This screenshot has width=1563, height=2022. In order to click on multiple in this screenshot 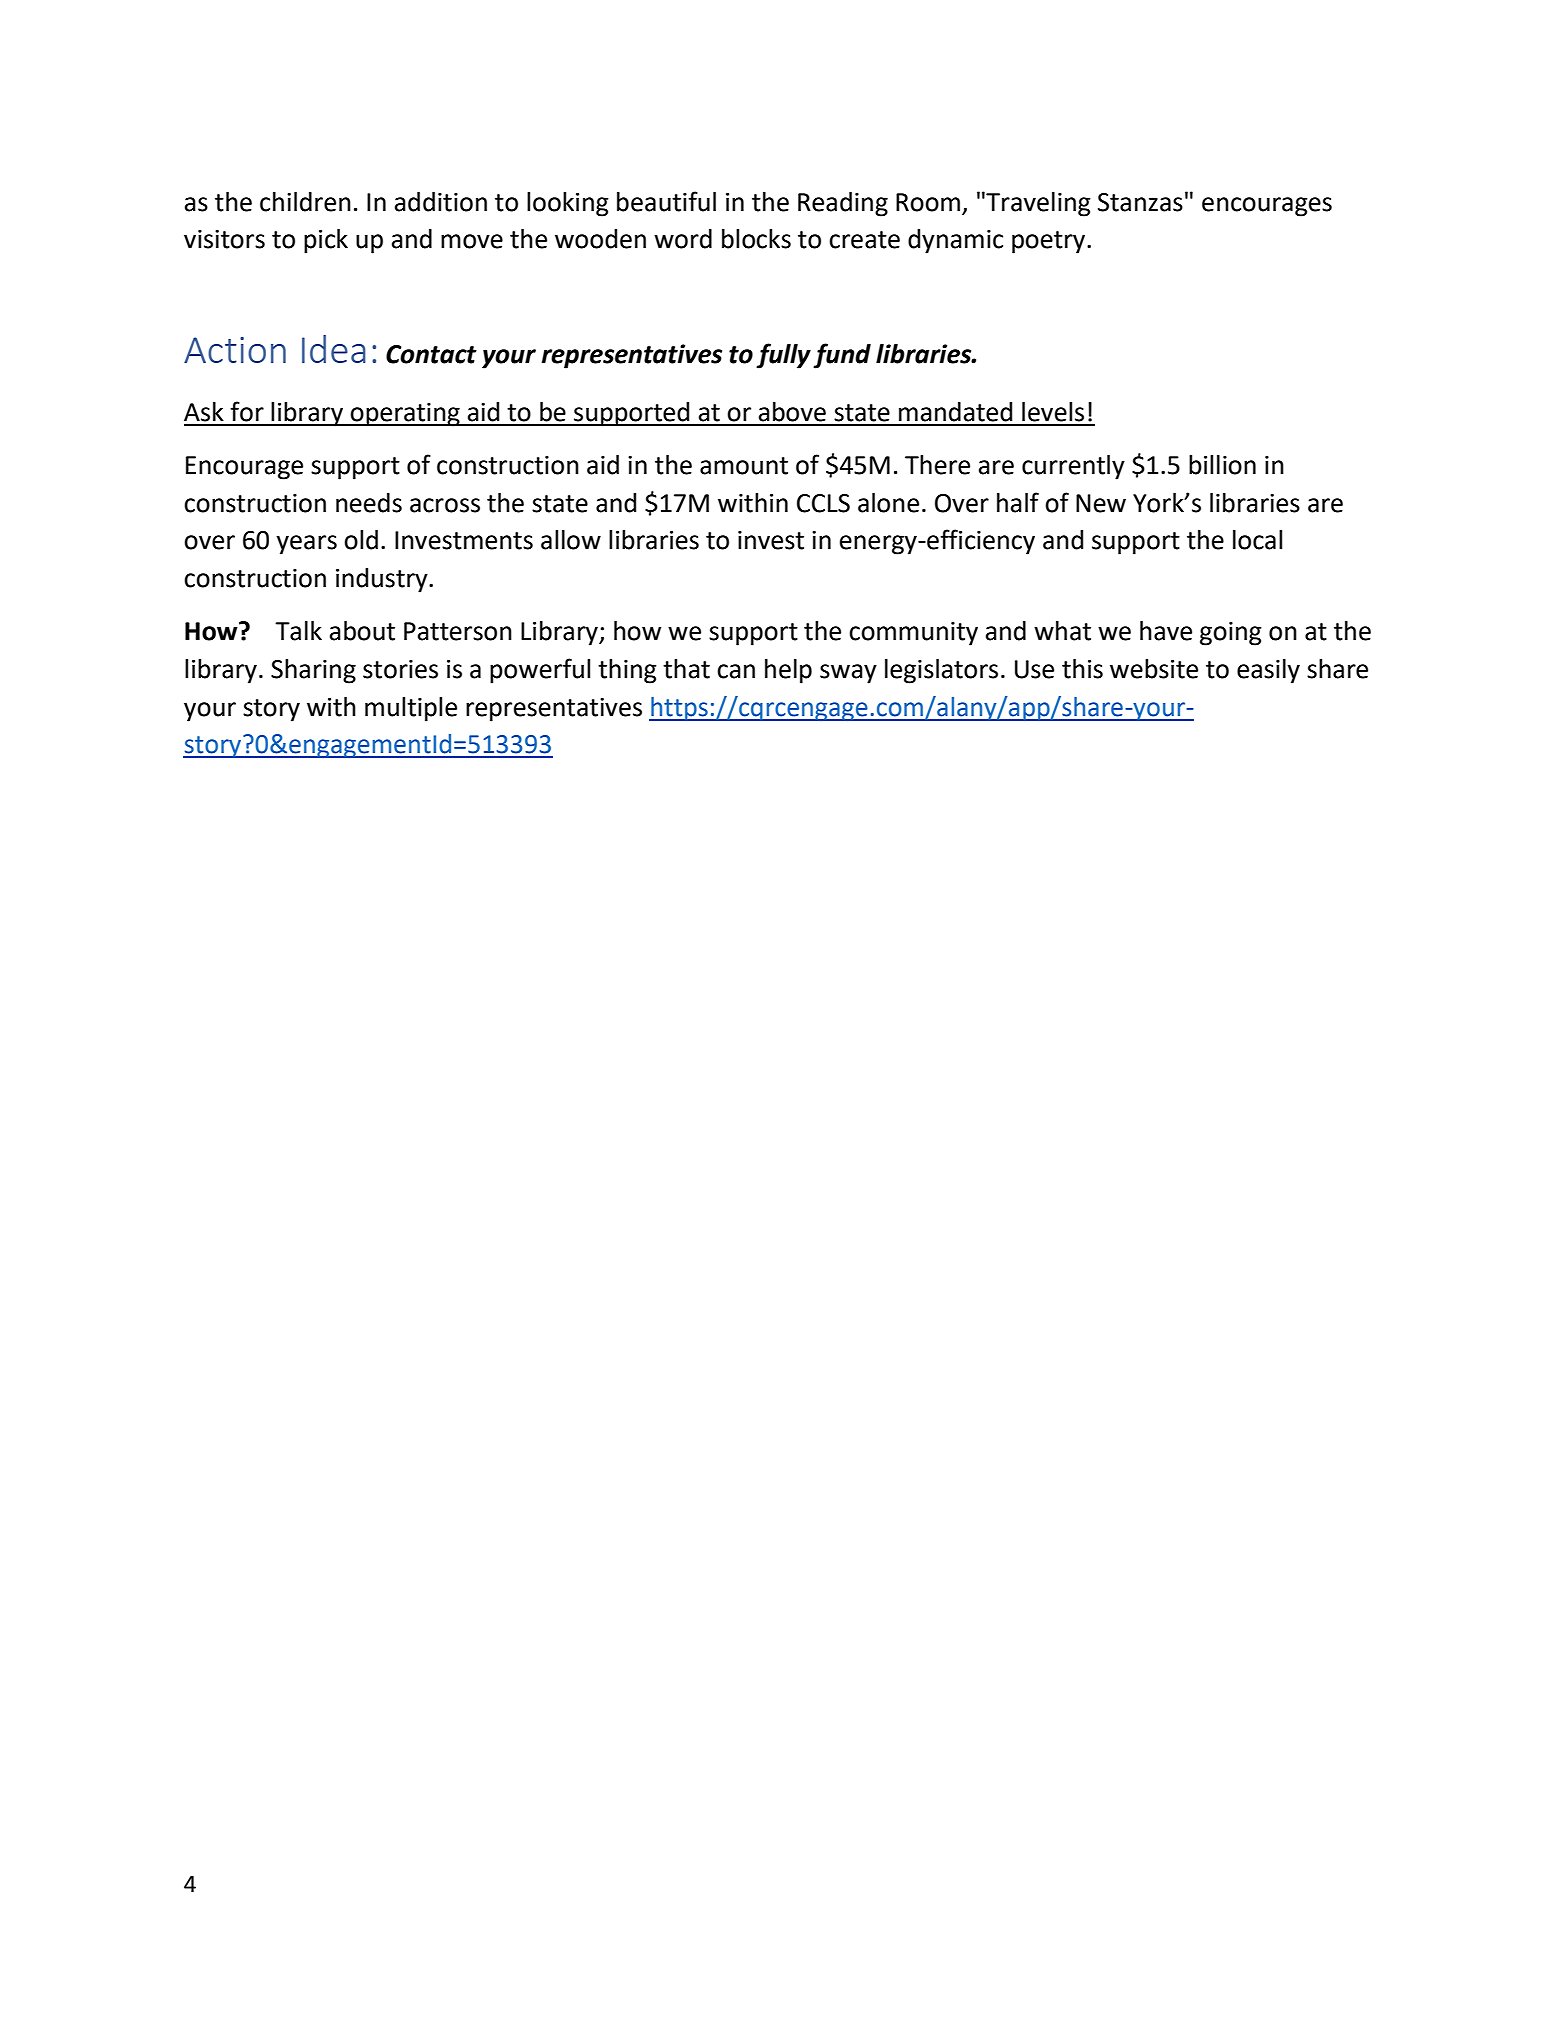, I will do `click(411, 709)`.
